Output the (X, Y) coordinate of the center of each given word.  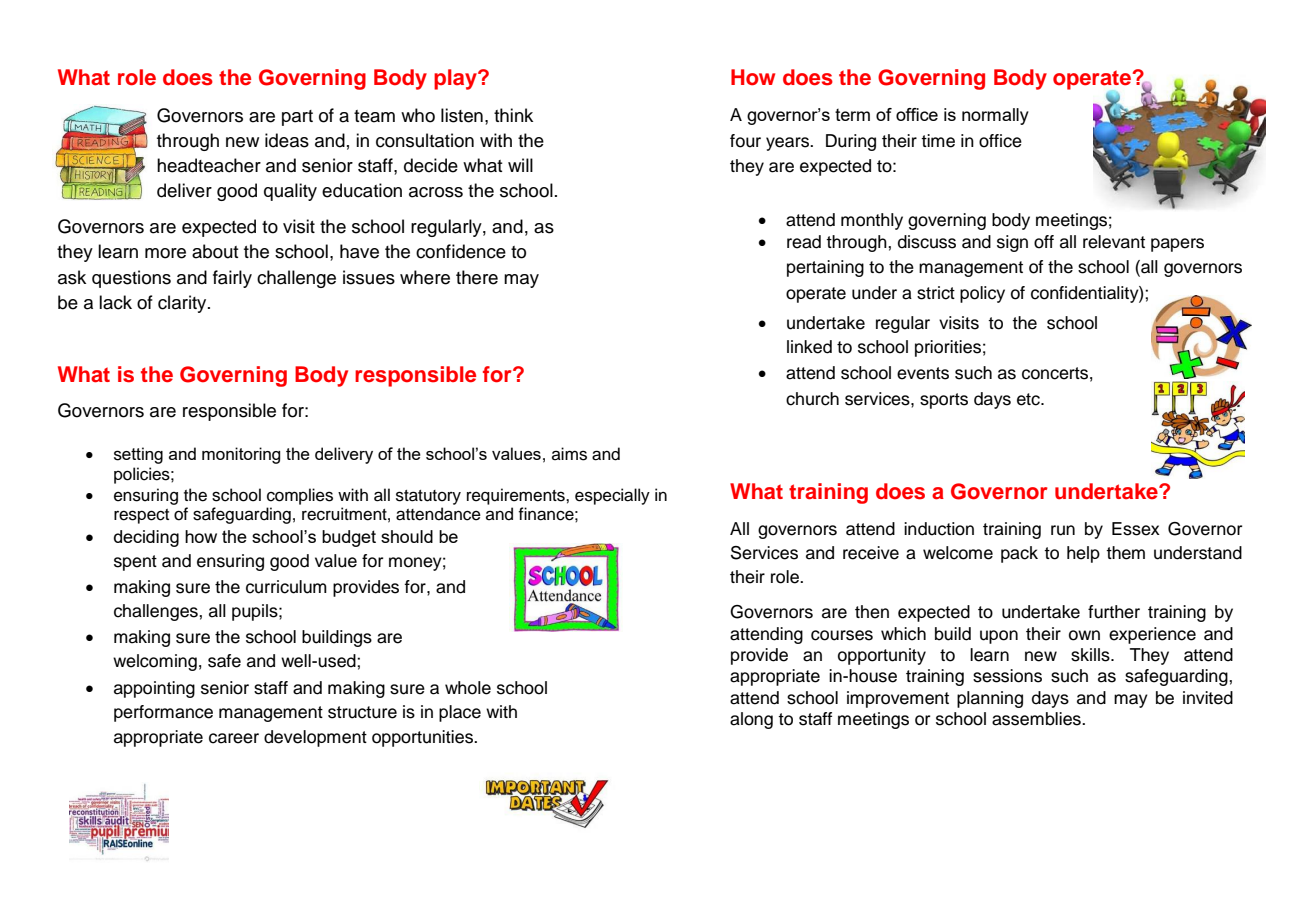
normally (995, 116)
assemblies (1037, 719)
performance (163, 713)
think (513, 115)
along (751, 720)
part (297, 118)
